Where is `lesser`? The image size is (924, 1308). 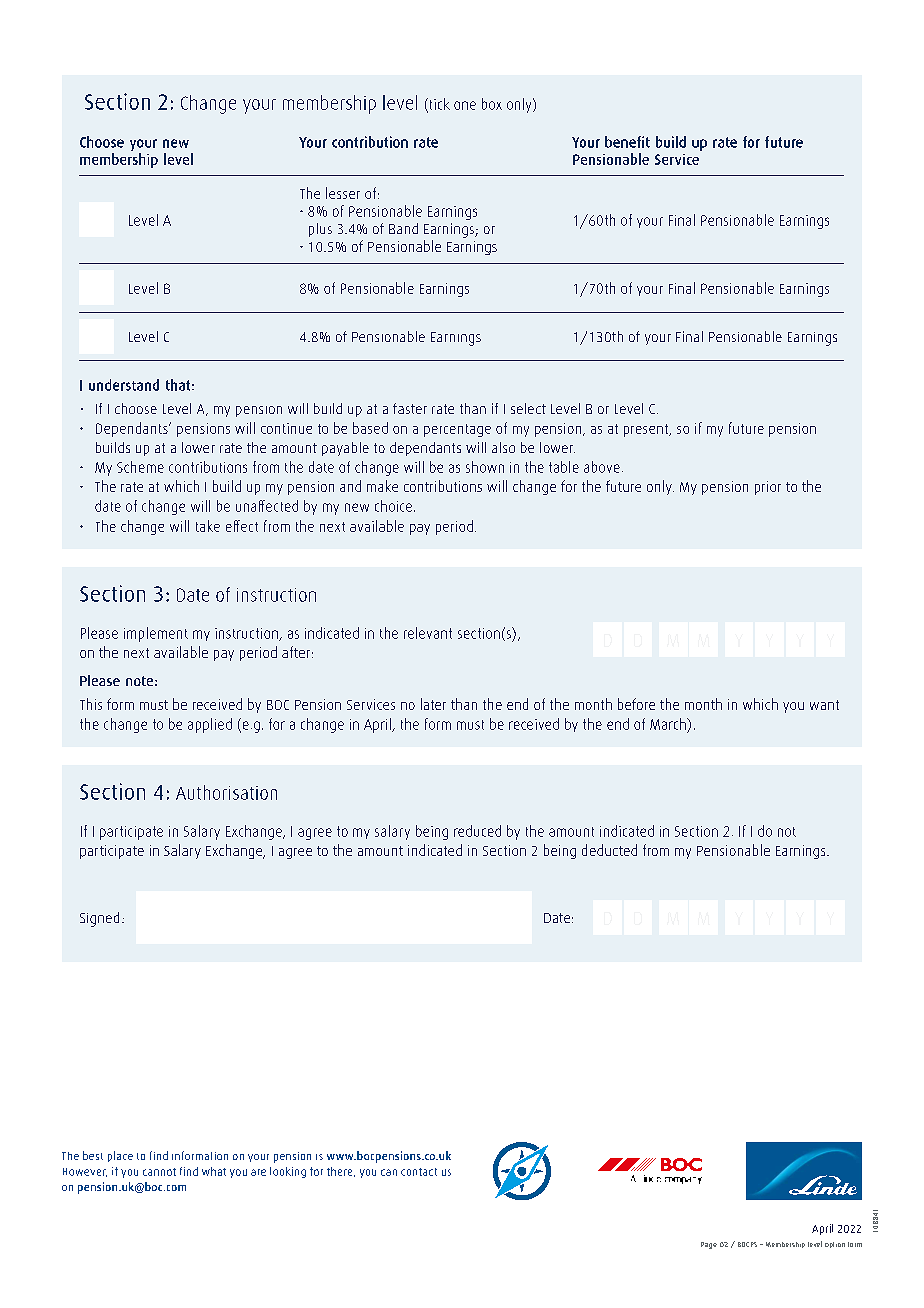
lesser is located at coordinates (343, 193).
